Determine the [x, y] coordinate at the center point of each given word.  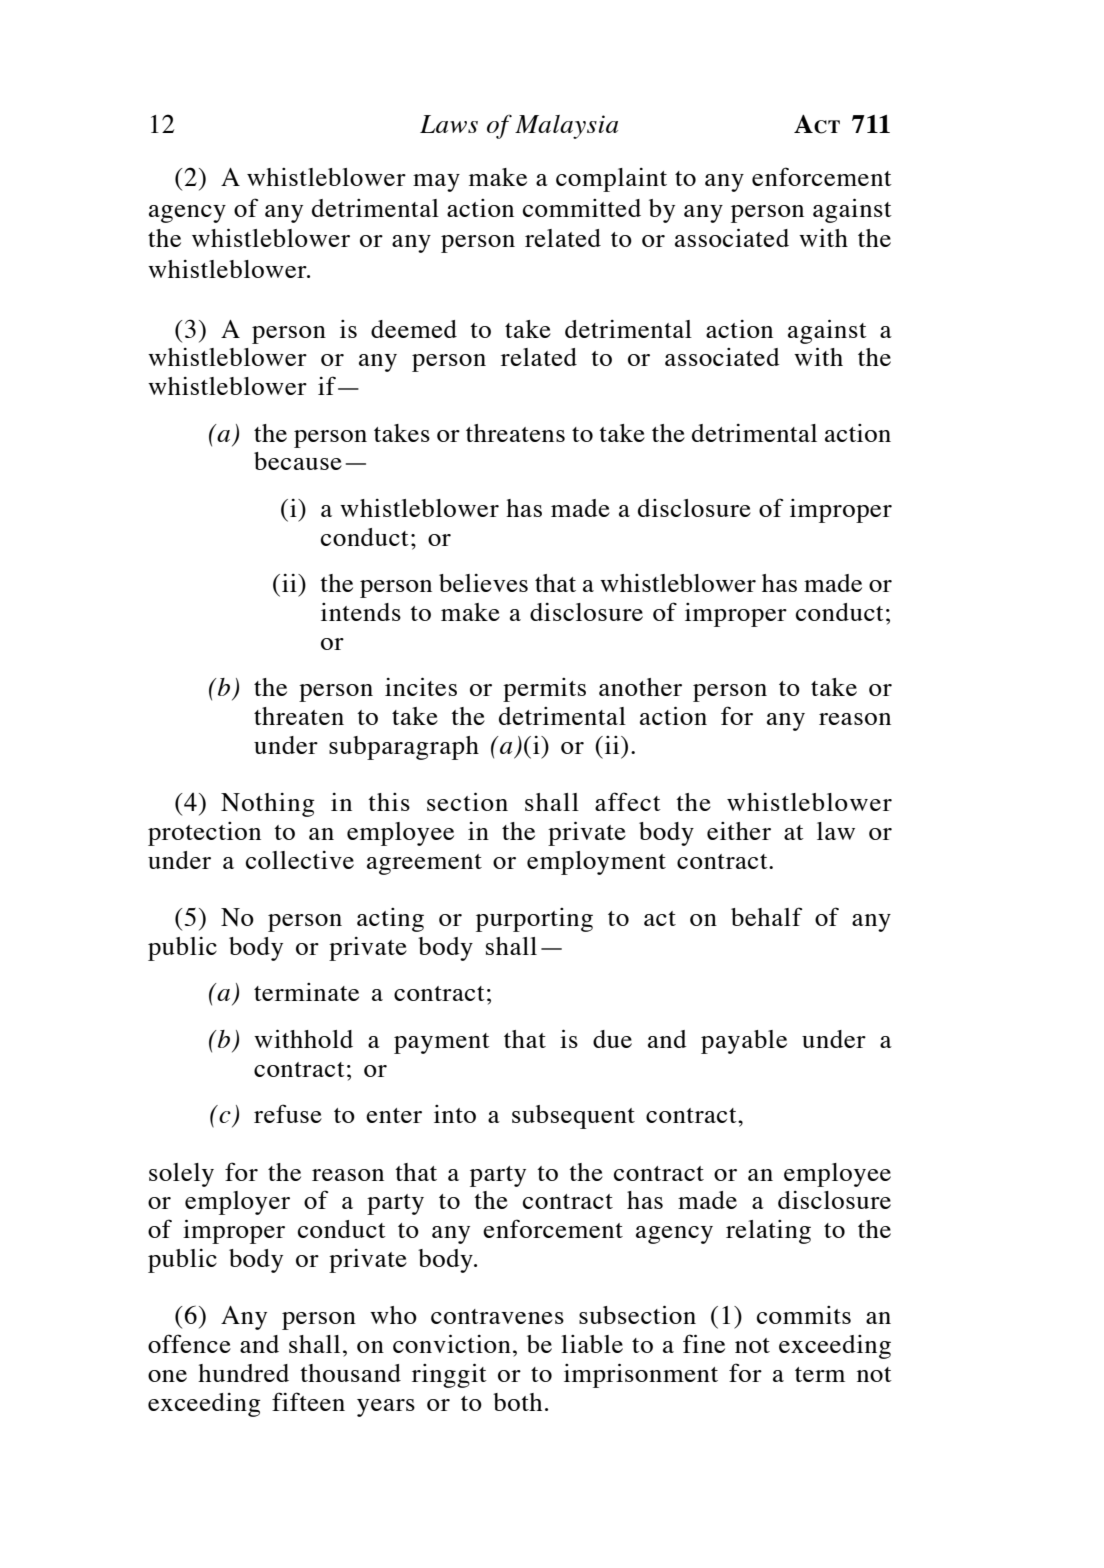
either [739, 831]
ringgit [449, 1375]
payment [442, 1043]
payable [744, 1042]
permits [544, 690]
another [640, 687]
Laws [449, 124]
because [298, 461]
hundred [243, 1373]
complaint [611, 180]
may [436, 183]
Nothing [268, 805]
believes [483, 583]
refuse [288, 1113]
